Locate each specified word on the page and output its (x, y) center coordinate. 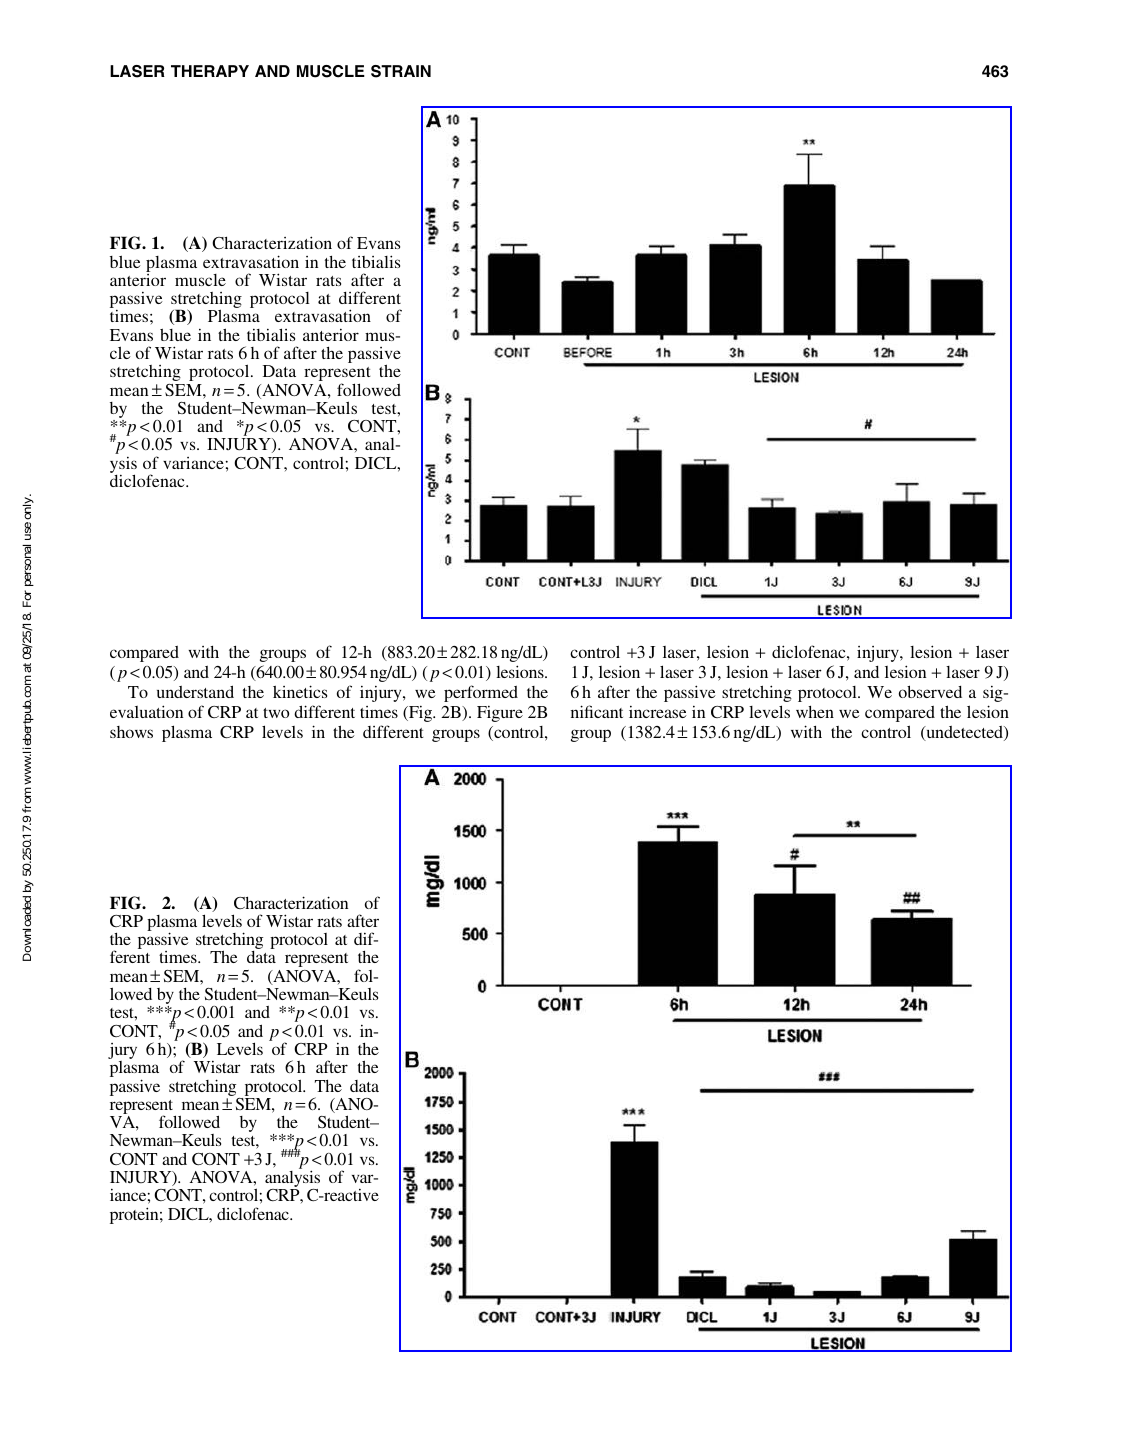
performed (481, 693)
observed (930, 691)
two (276, 713)
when (815, 712)
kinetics (300, 691)
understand (195, 691)
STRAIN (401, 71)
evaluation (146, 711)
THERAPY (210, 71)
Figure (500, 714)
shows (131, 732)
